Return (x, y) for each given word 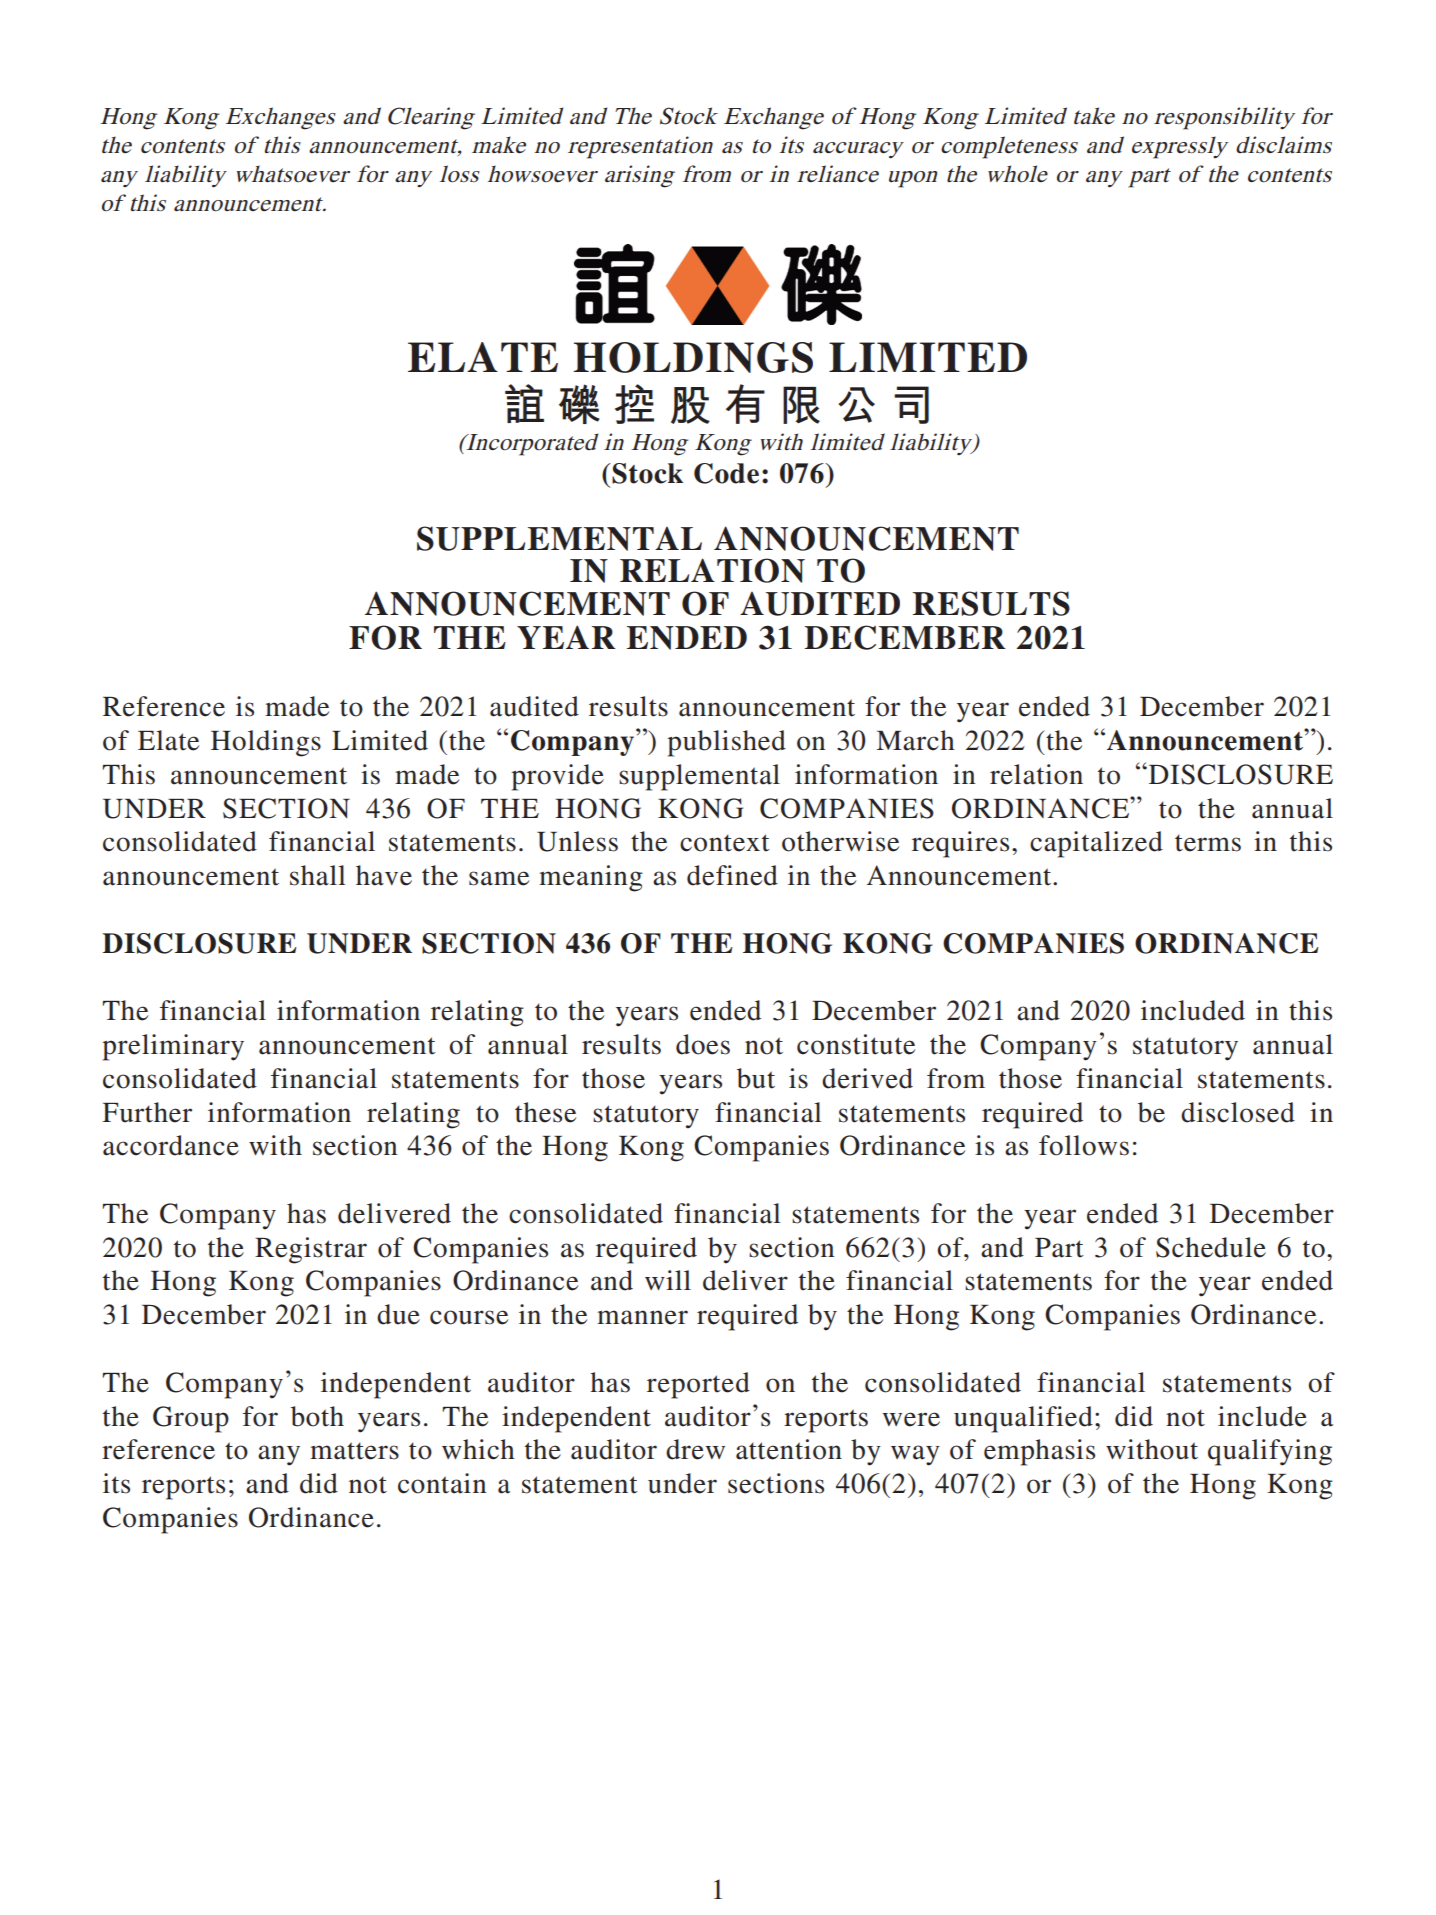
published (726, 743)
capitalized (1096, 844)
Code (726, 473)
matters (354, 1451)
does (703, 1044)
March (915, 740)
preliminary (173, 1047)
